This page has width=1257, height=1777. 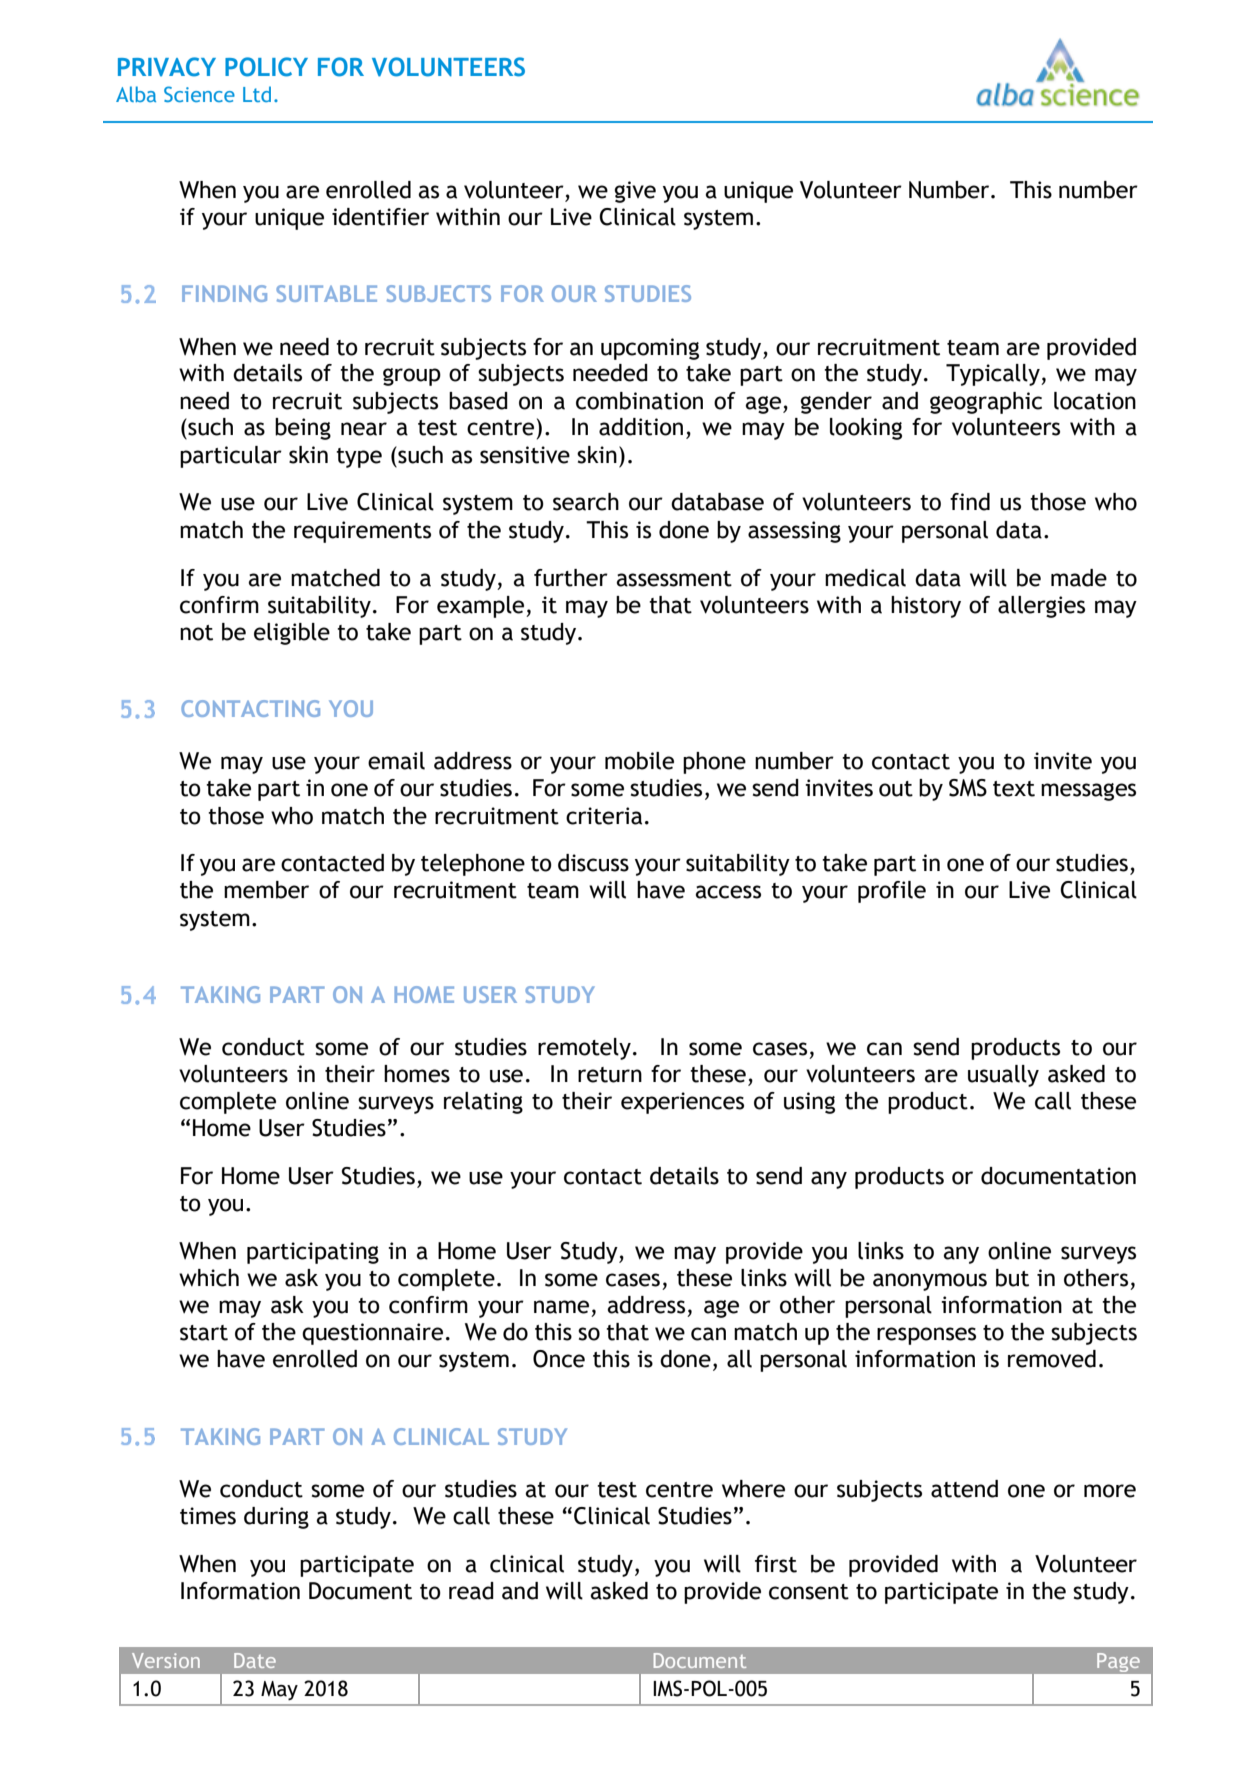 I want to click on geographic, so click(x=986, y=403).
